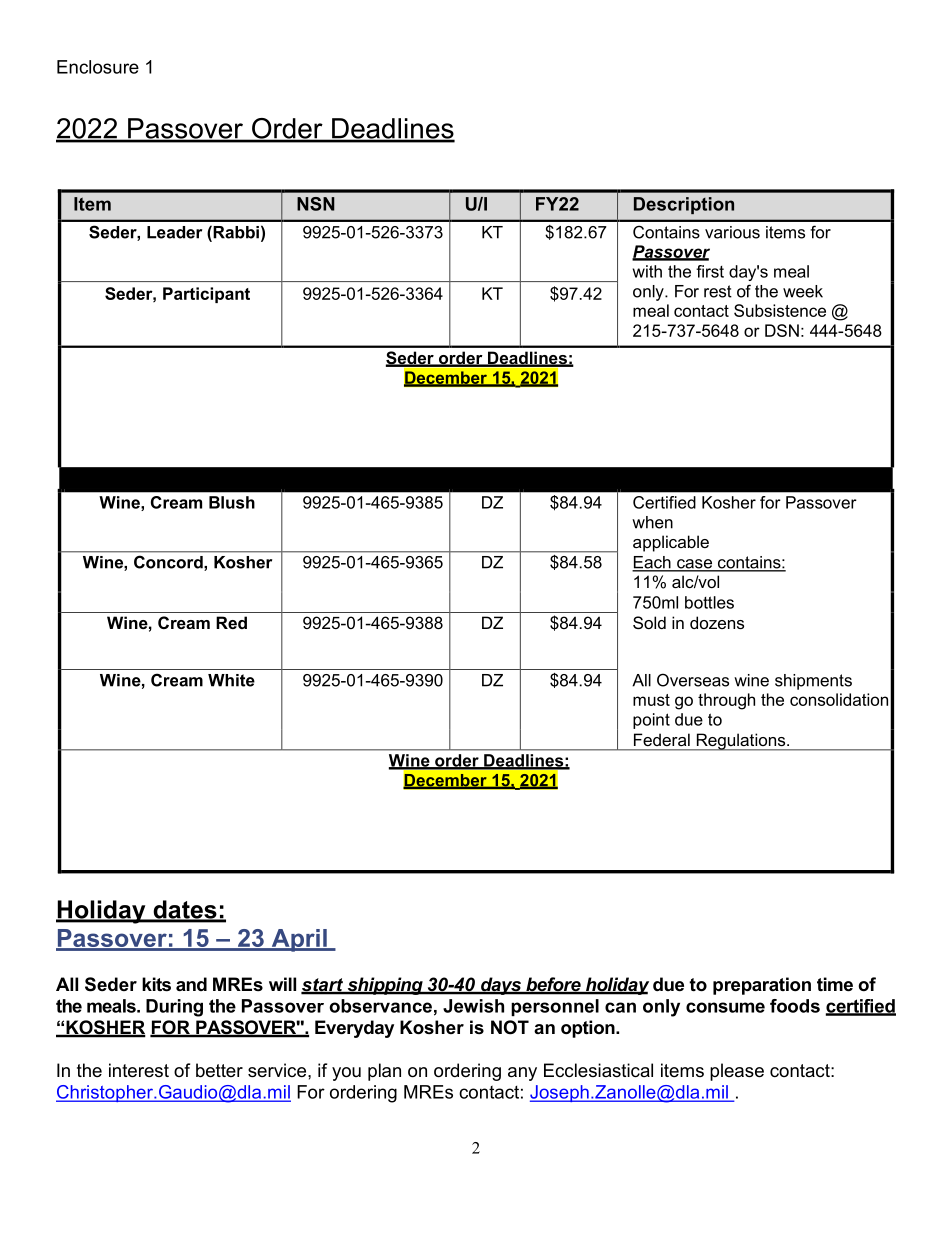 Image resolution: width=952 pixels, height=1233 pixels. Describe the element at coordinates (98, 67) in the screenshot. I see `Enclosure` at that location.
